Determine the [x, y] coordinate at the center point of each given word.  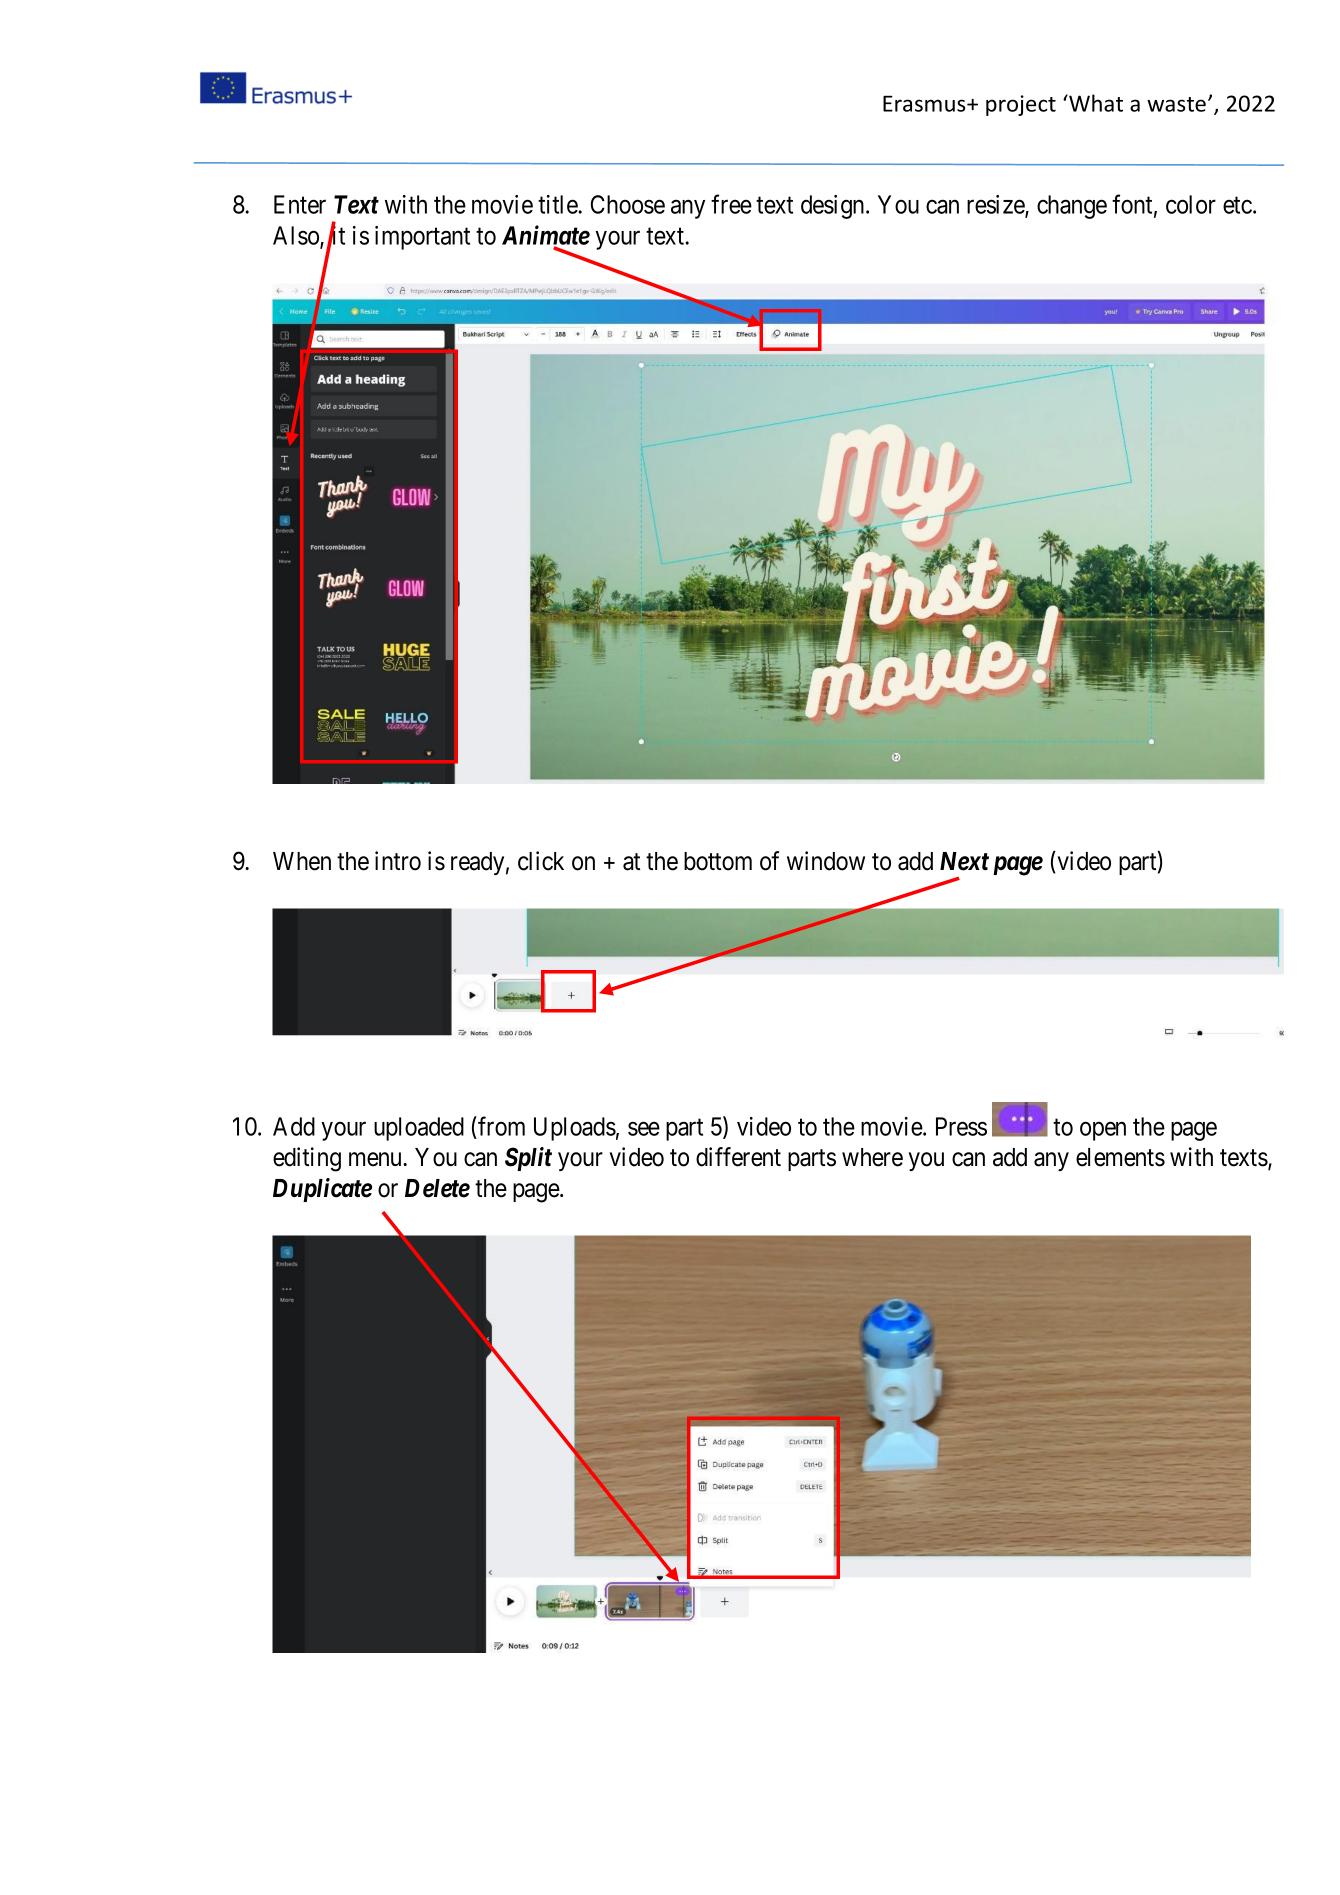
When [302, 861]
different [738, 1157]
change [1072, 207]
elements [1120, 1157]
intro [398, 861]
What [1095, 103]
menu [376, 1160]
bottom [718, 861]
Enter [300, 204]
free [731, 204]
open [1103, 1131]
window [826, 861]
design [834, 207]
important [422, 238]
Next [964, 861]
